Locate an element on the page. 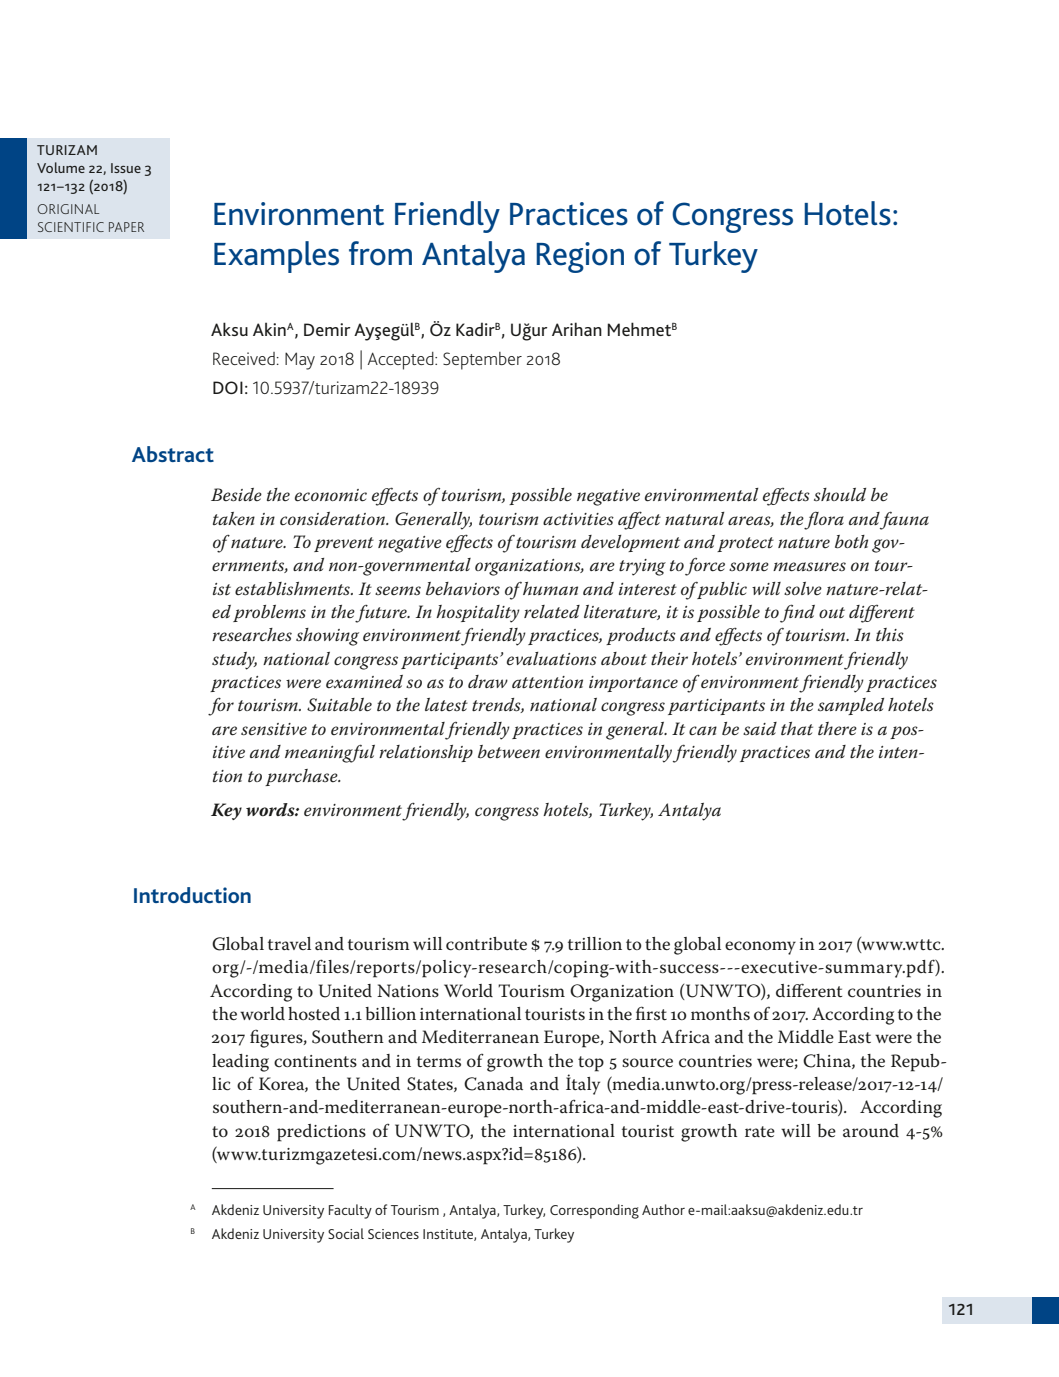 This document has width=1059, height=1377. Sciences is located at coordinates (393, 1234).
